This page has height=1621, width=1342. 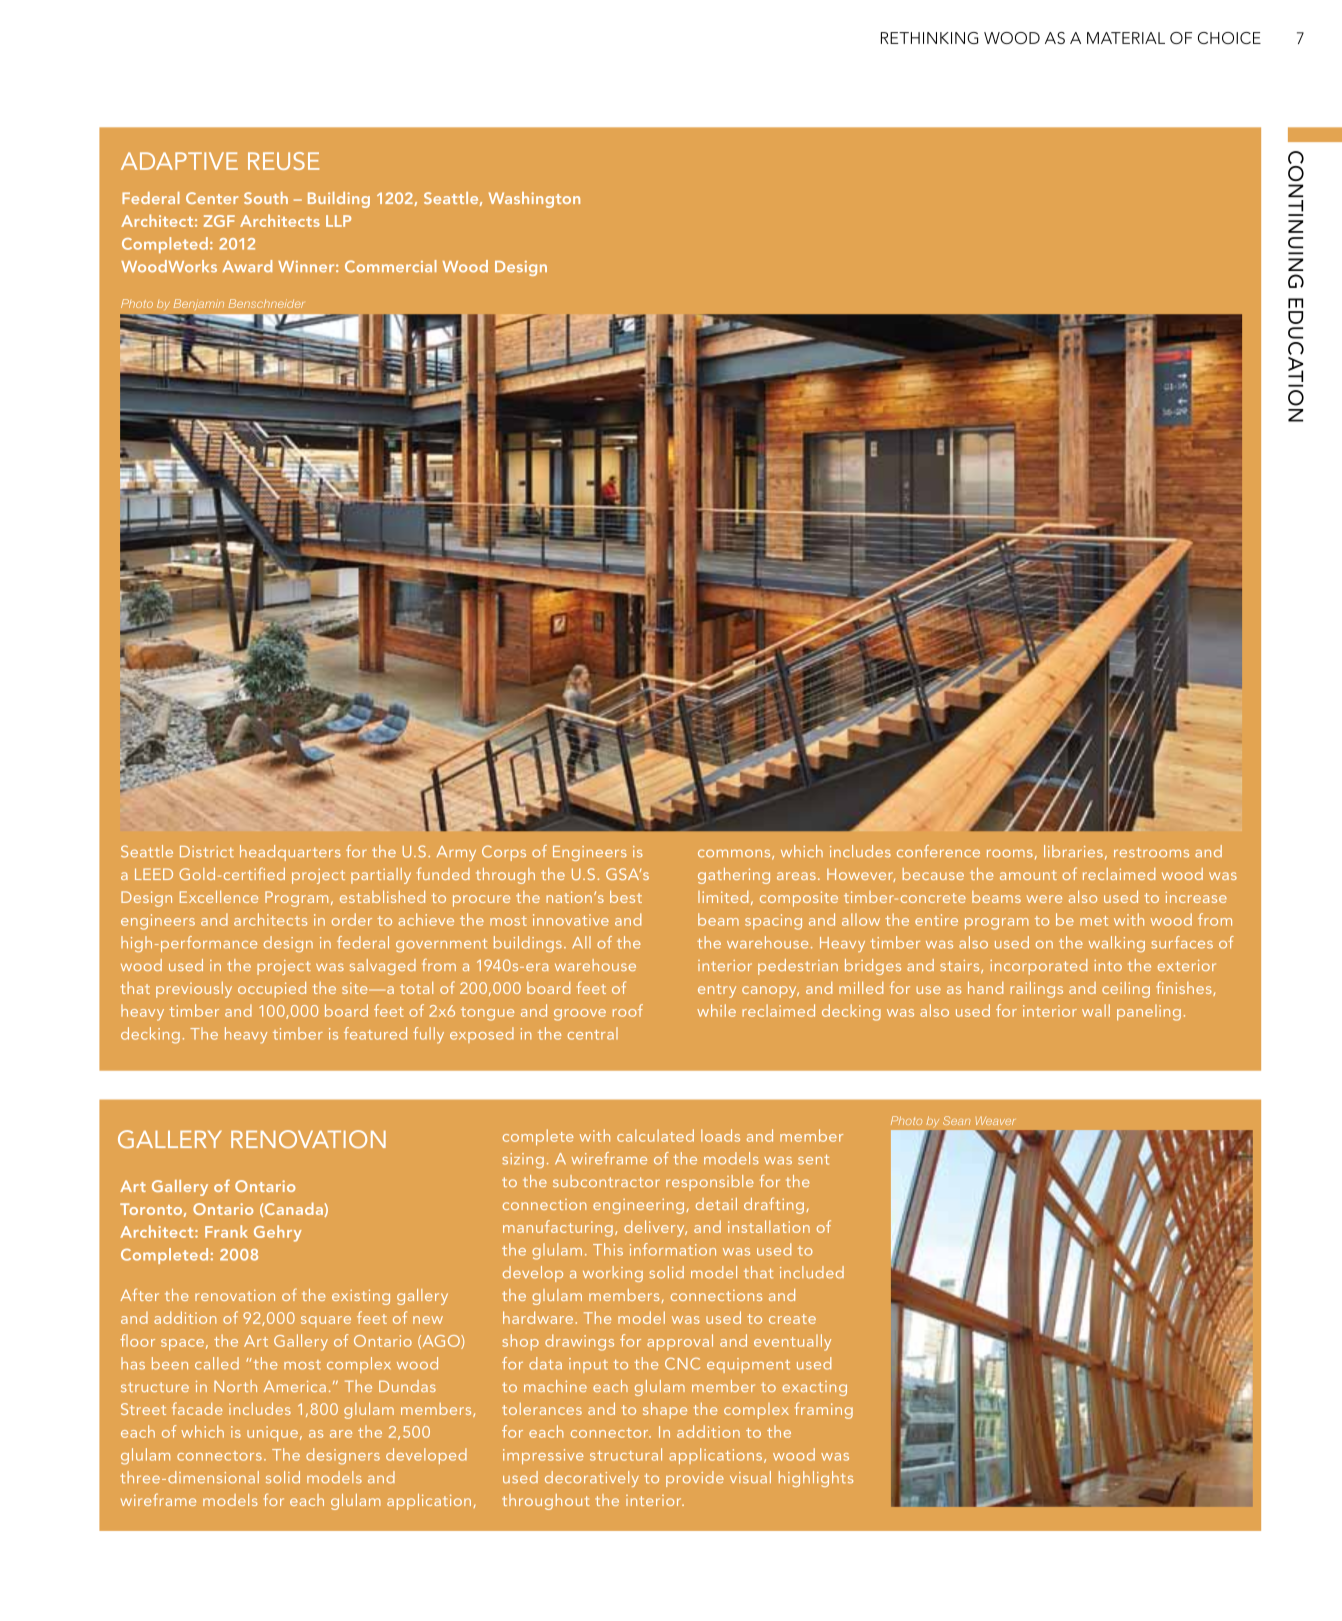 I want to click on Washington, so click(x=534, y=200).
